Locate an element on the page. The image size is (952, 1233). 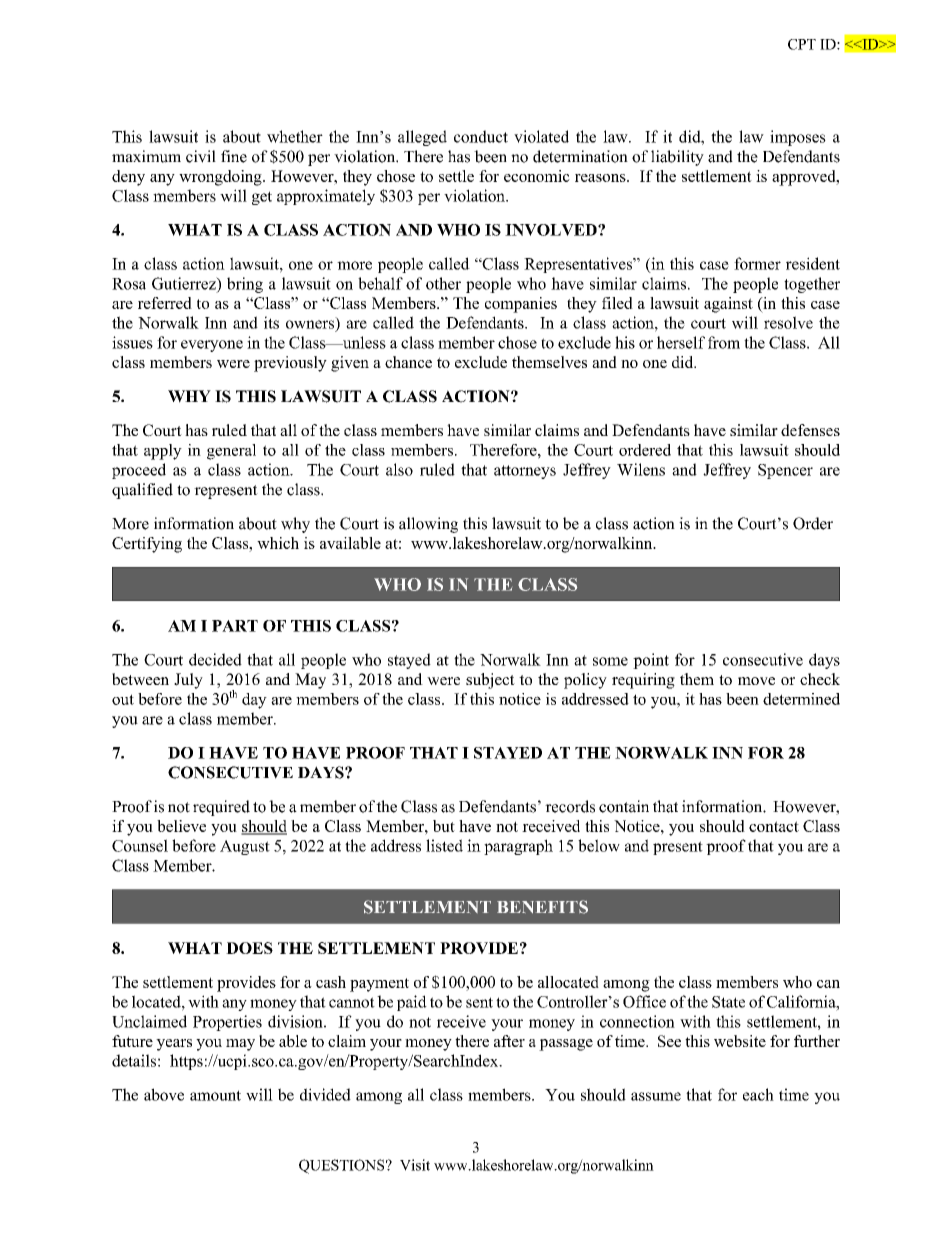
Visit is located at coordinates (415, 1165).
